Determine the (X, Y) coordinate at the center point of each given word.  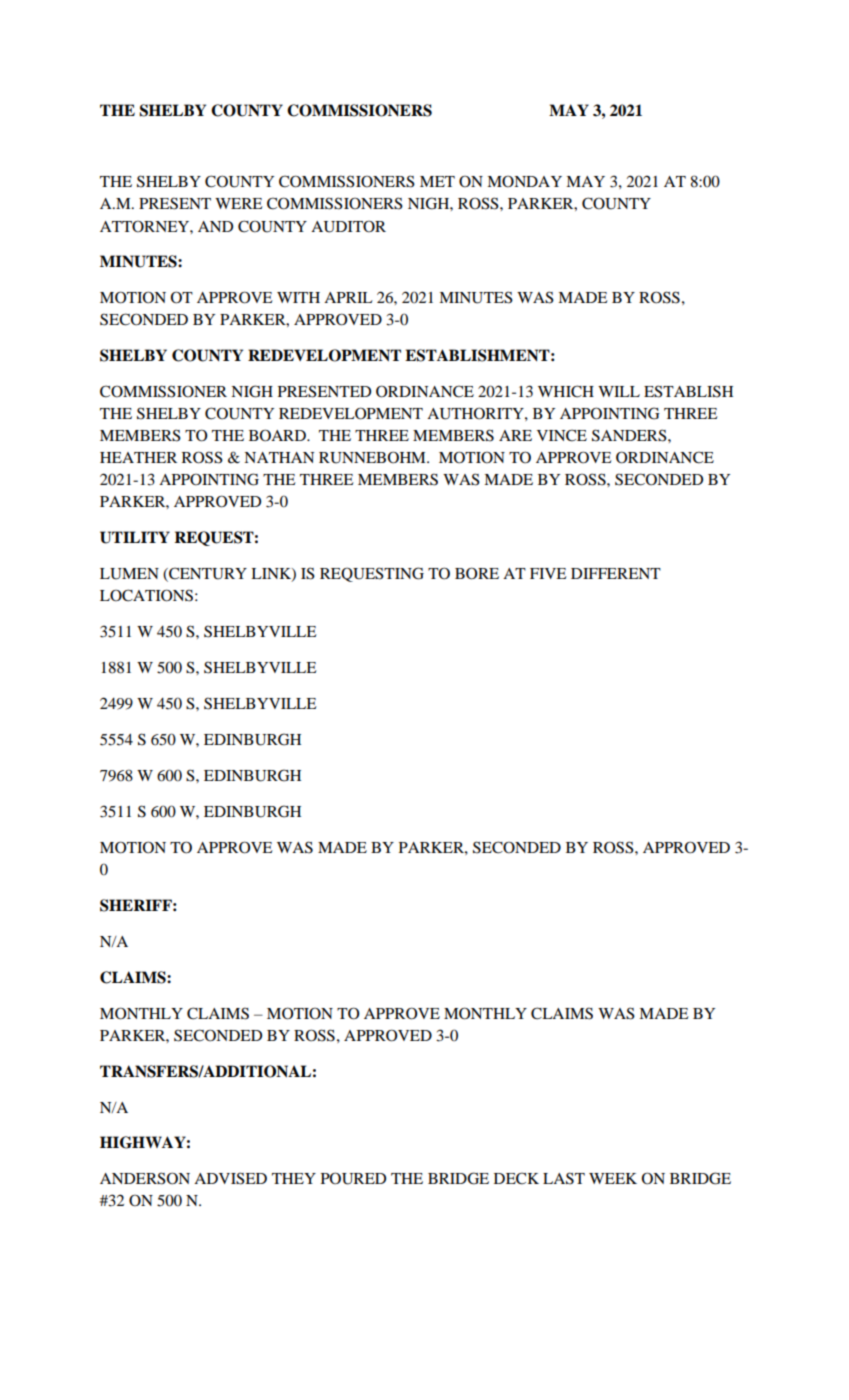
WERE (239, 203)
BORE (477, 573)
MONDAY (524, 181)
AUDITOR (348, 226)
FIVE (548, 573)
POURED (353, 1178)
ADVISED (230, 1178)
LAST (564, 1178)
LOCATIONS (146, 595)
